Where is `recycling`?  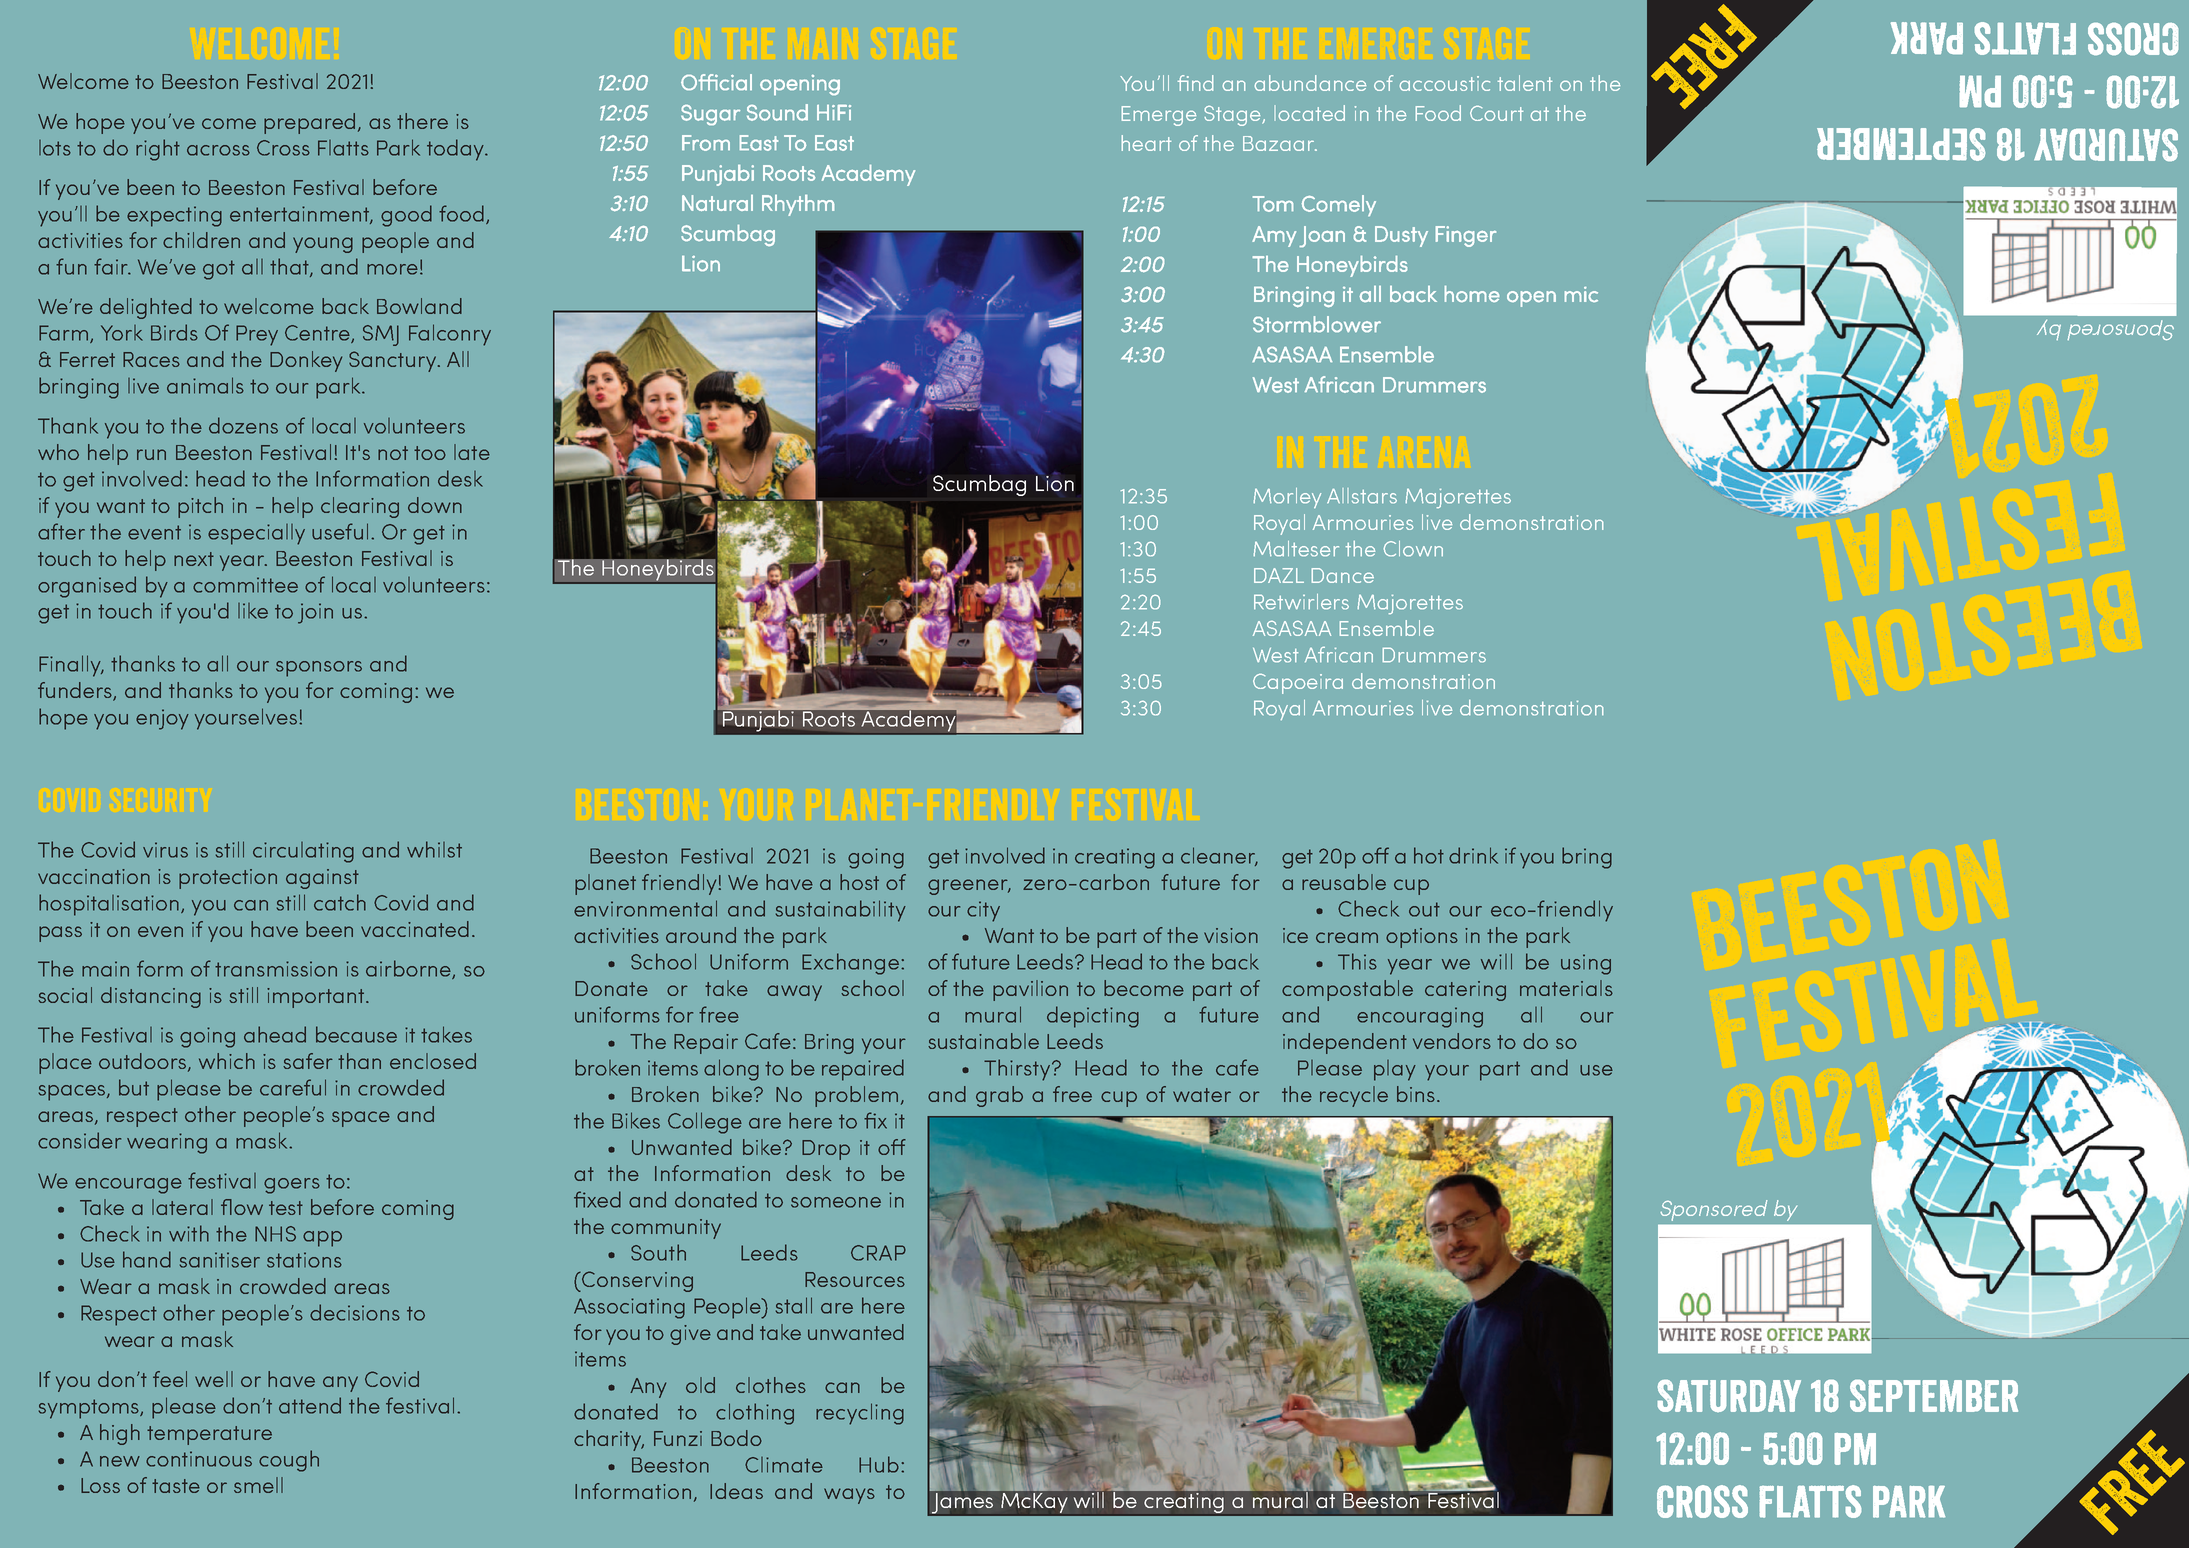 recycling is located at coordinates (860, 1414).
